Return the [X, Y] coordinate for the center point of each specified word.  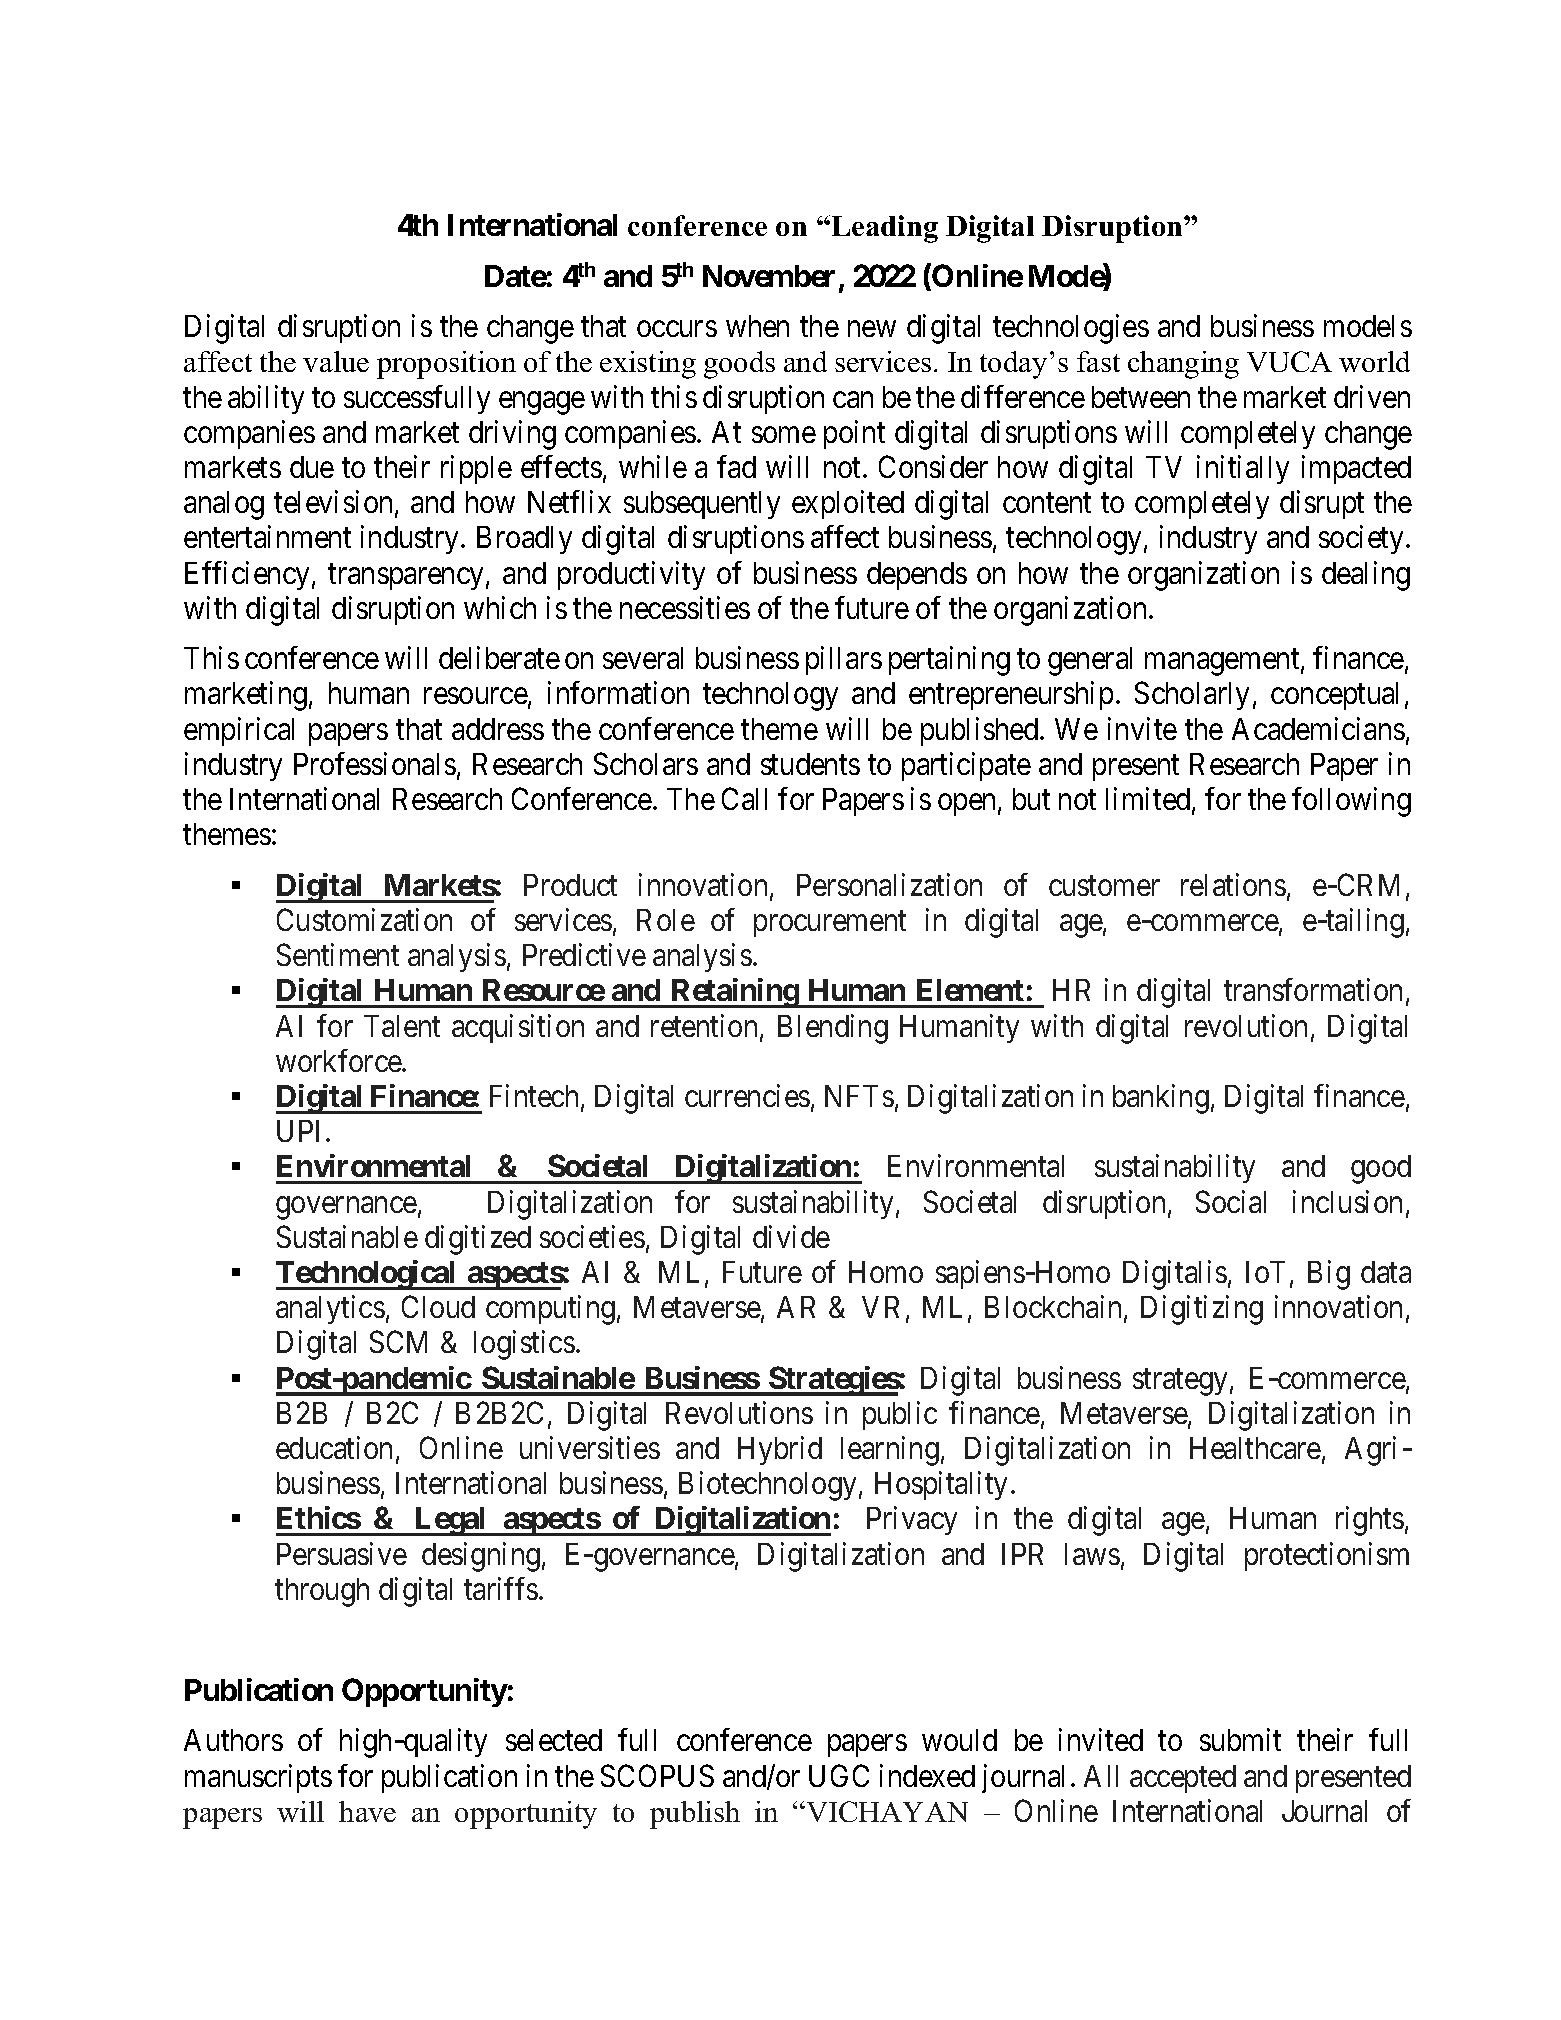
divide [791, 1236]
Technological [367, 1275]
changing [1183, 365]
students [810, 764]
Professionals [375, 763]
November [769, 276]
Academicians [1318, 728]
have [367, 1811]
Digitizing [1202, 1310]
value [336, 361]
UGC [839, 1775]
